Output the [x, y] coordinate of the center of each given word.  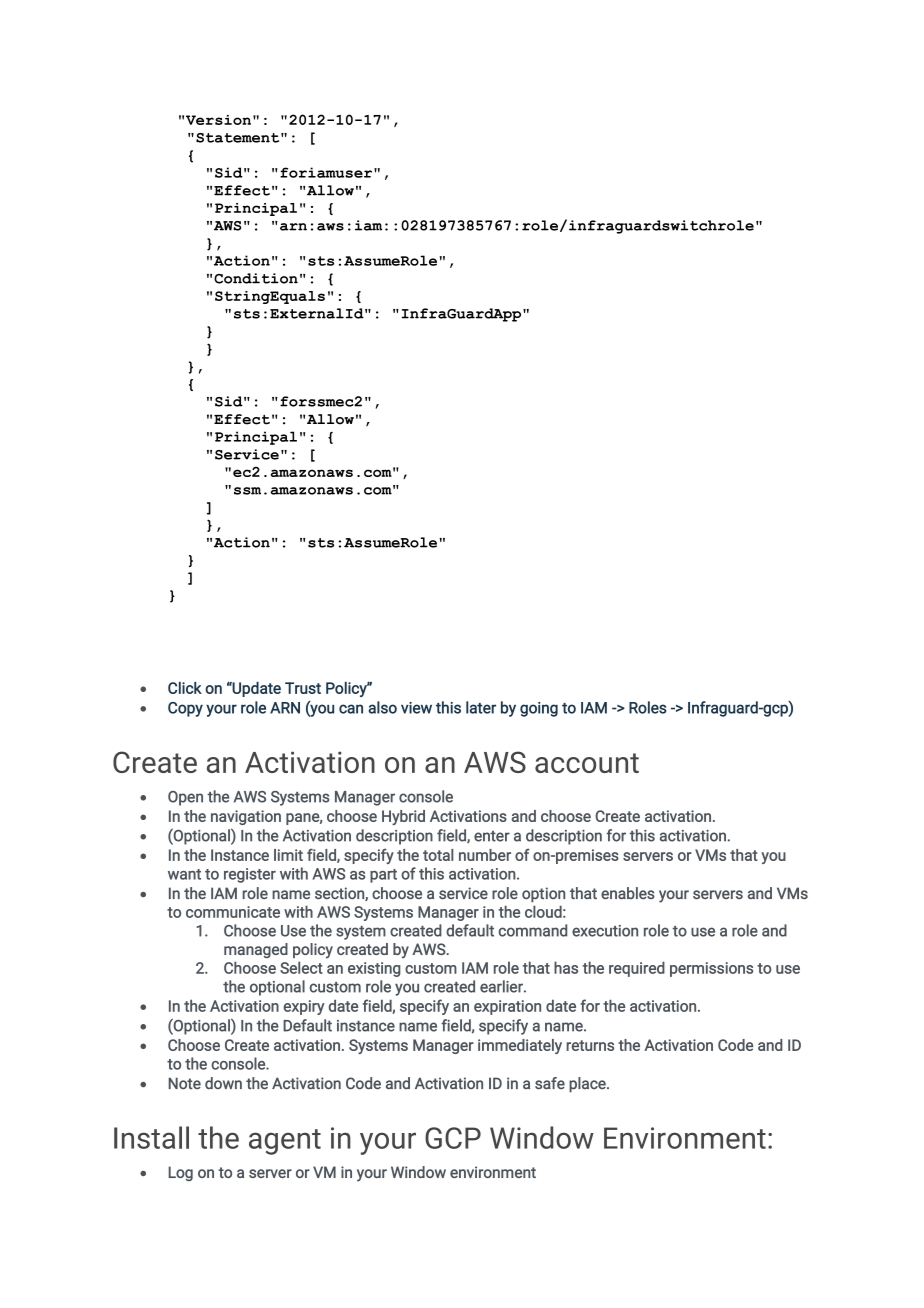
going [539, 709]
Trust [303, 688]
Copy [185, 709]
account [587, 763]
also [382, 707]
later [481, 707]
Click [185, 688]
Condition [256, 278]
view [416, 708]
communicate [233, 912]
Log [180, 1173]
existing [374, 969]
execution [605, 931]
